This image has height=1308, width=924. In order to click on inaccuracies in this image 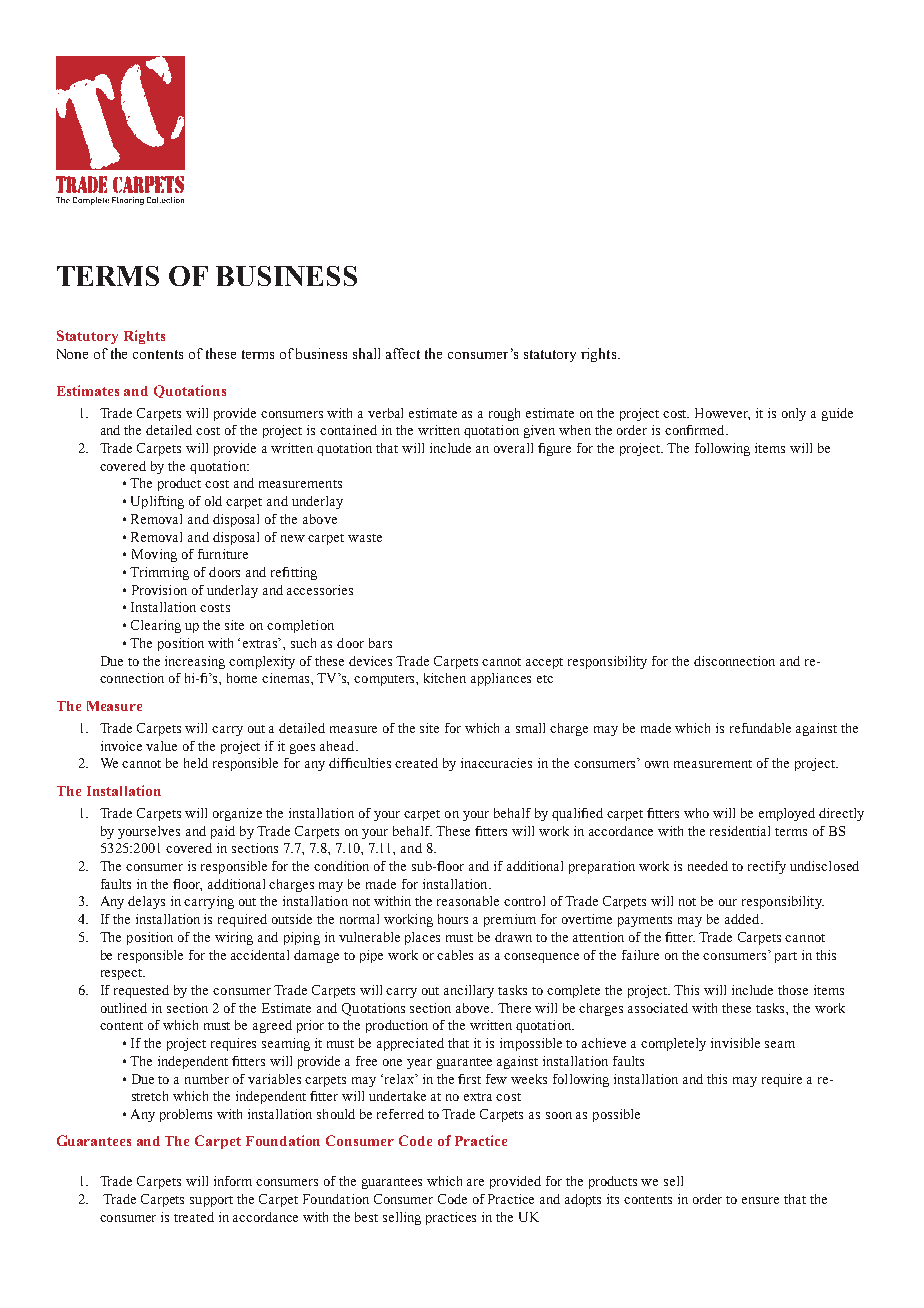, I will do `click(496, 763)`.
